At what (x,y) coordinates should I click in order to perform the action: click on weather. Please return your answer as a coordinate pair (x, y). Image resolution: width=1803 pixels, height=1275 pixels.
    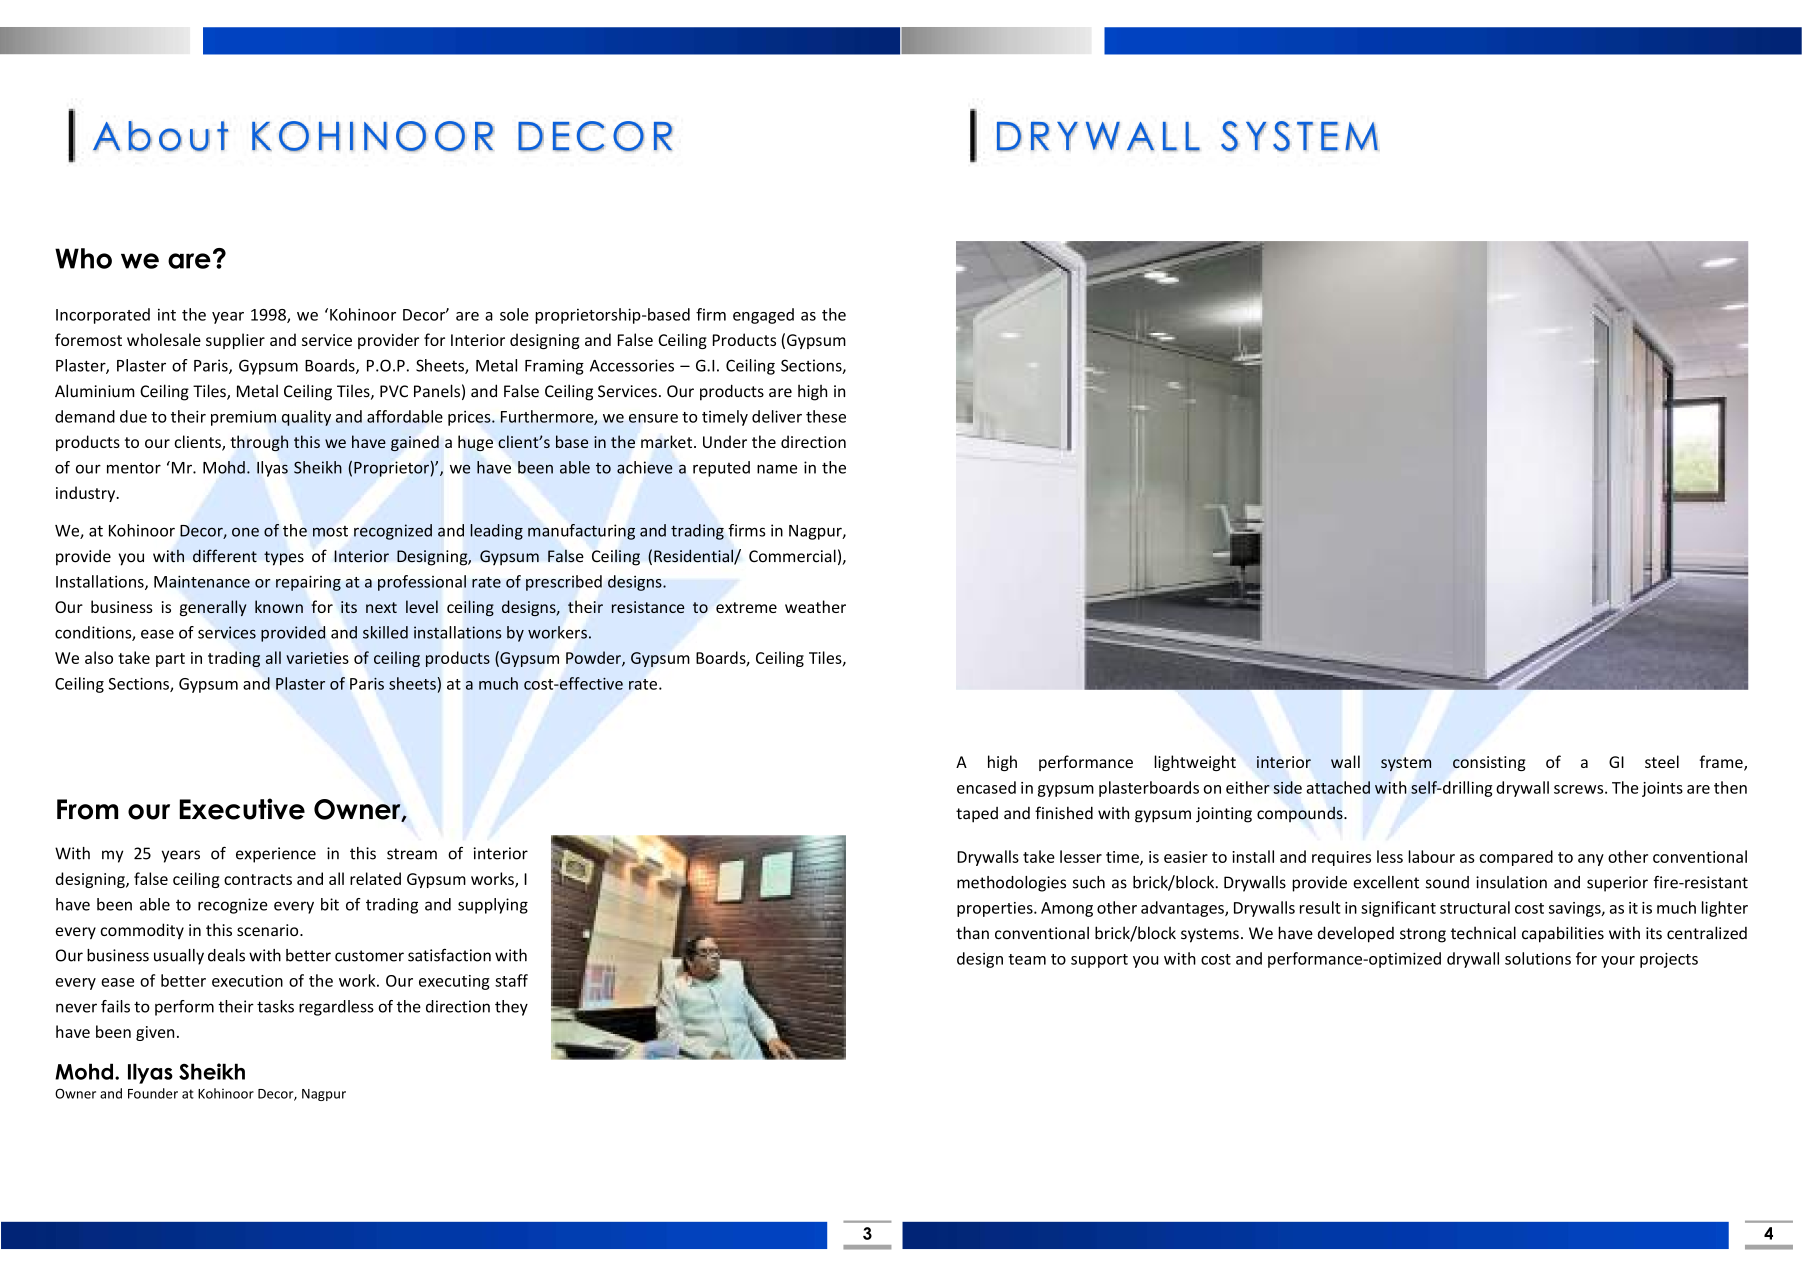
    Looking at the image, I should click on (815, 606).
